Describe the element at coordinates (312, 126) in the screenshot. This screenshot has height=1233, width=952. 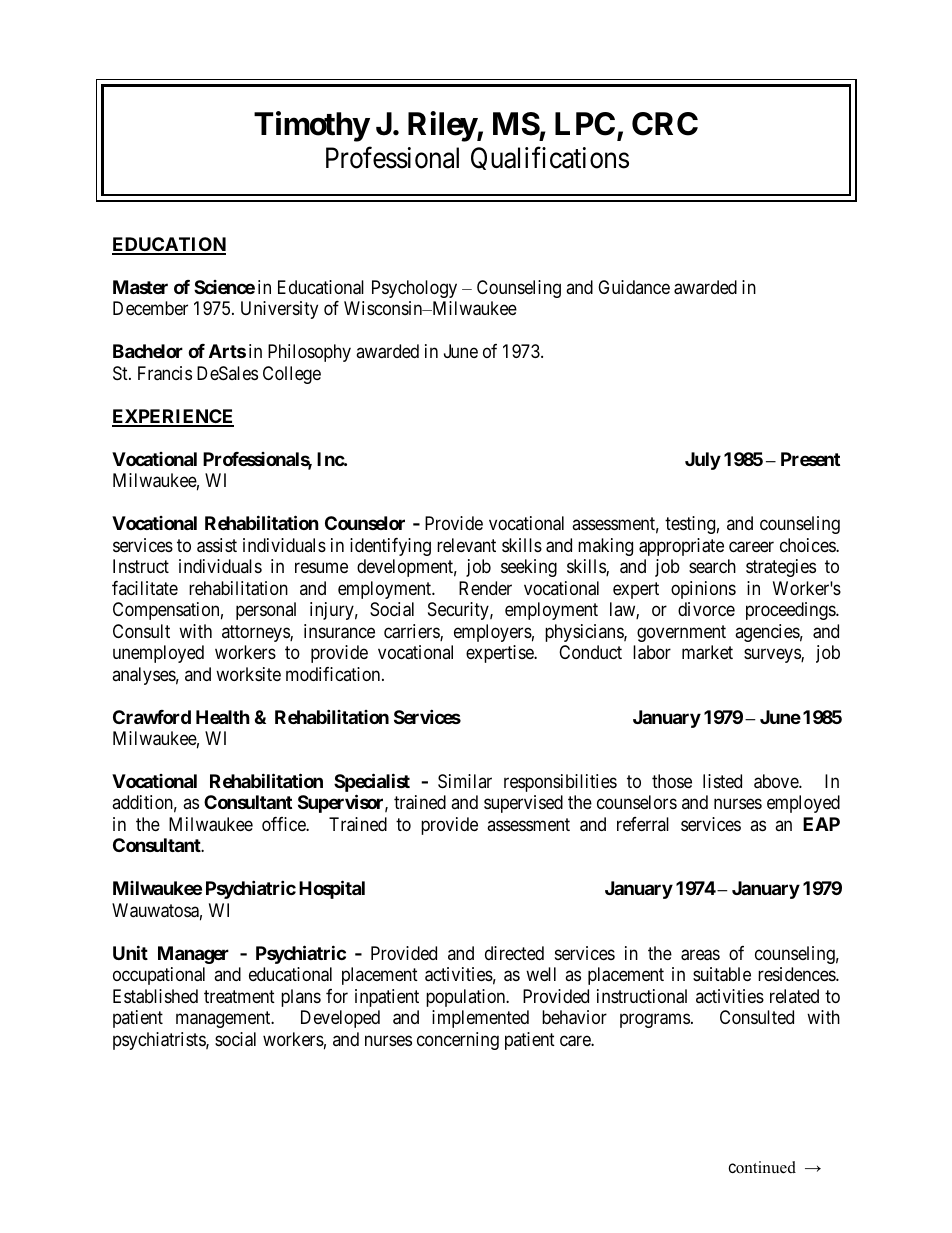
I see `Timothy` at that location.
